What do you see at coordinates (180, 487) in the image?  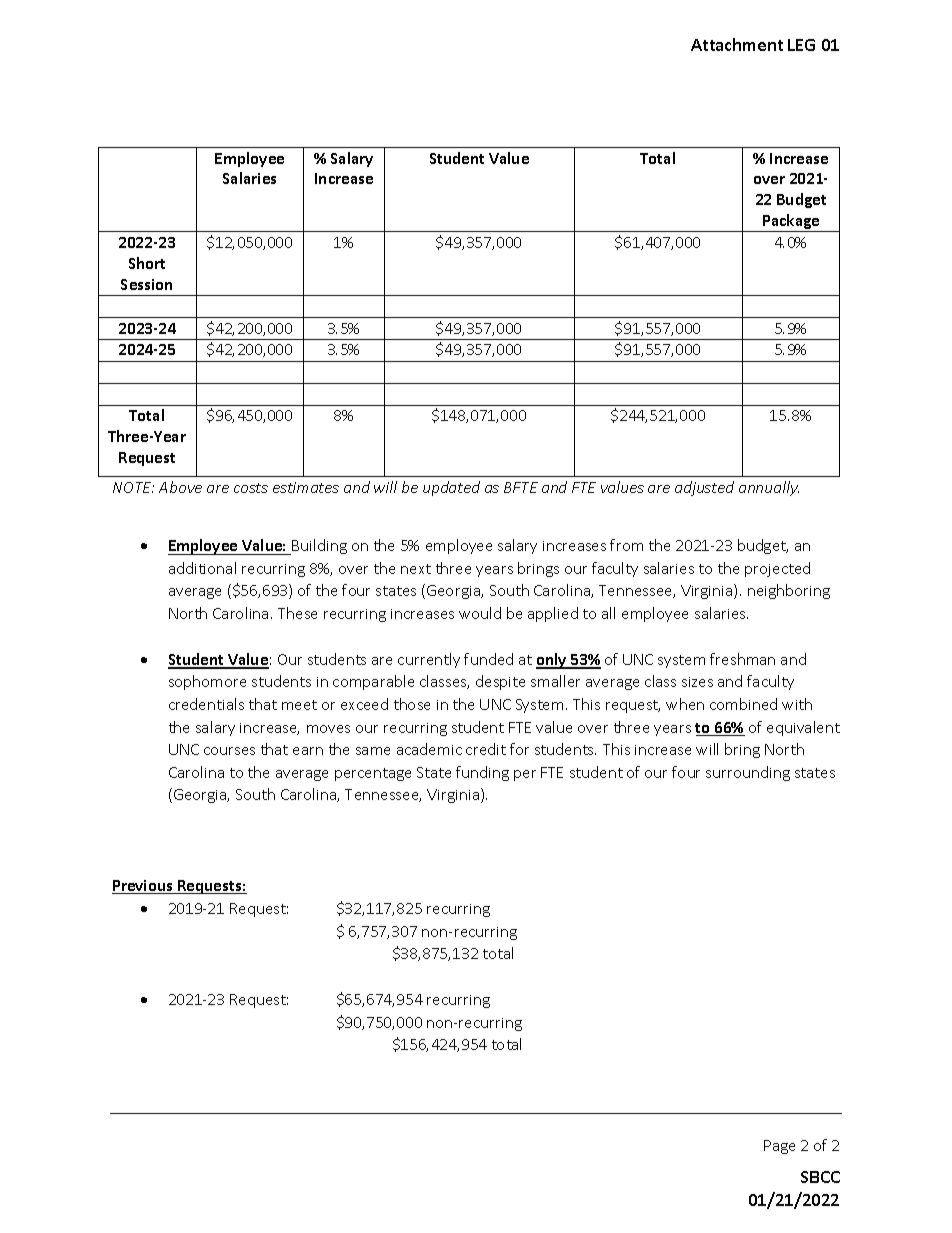 I see `Above` at bounding box center [180, 487].
